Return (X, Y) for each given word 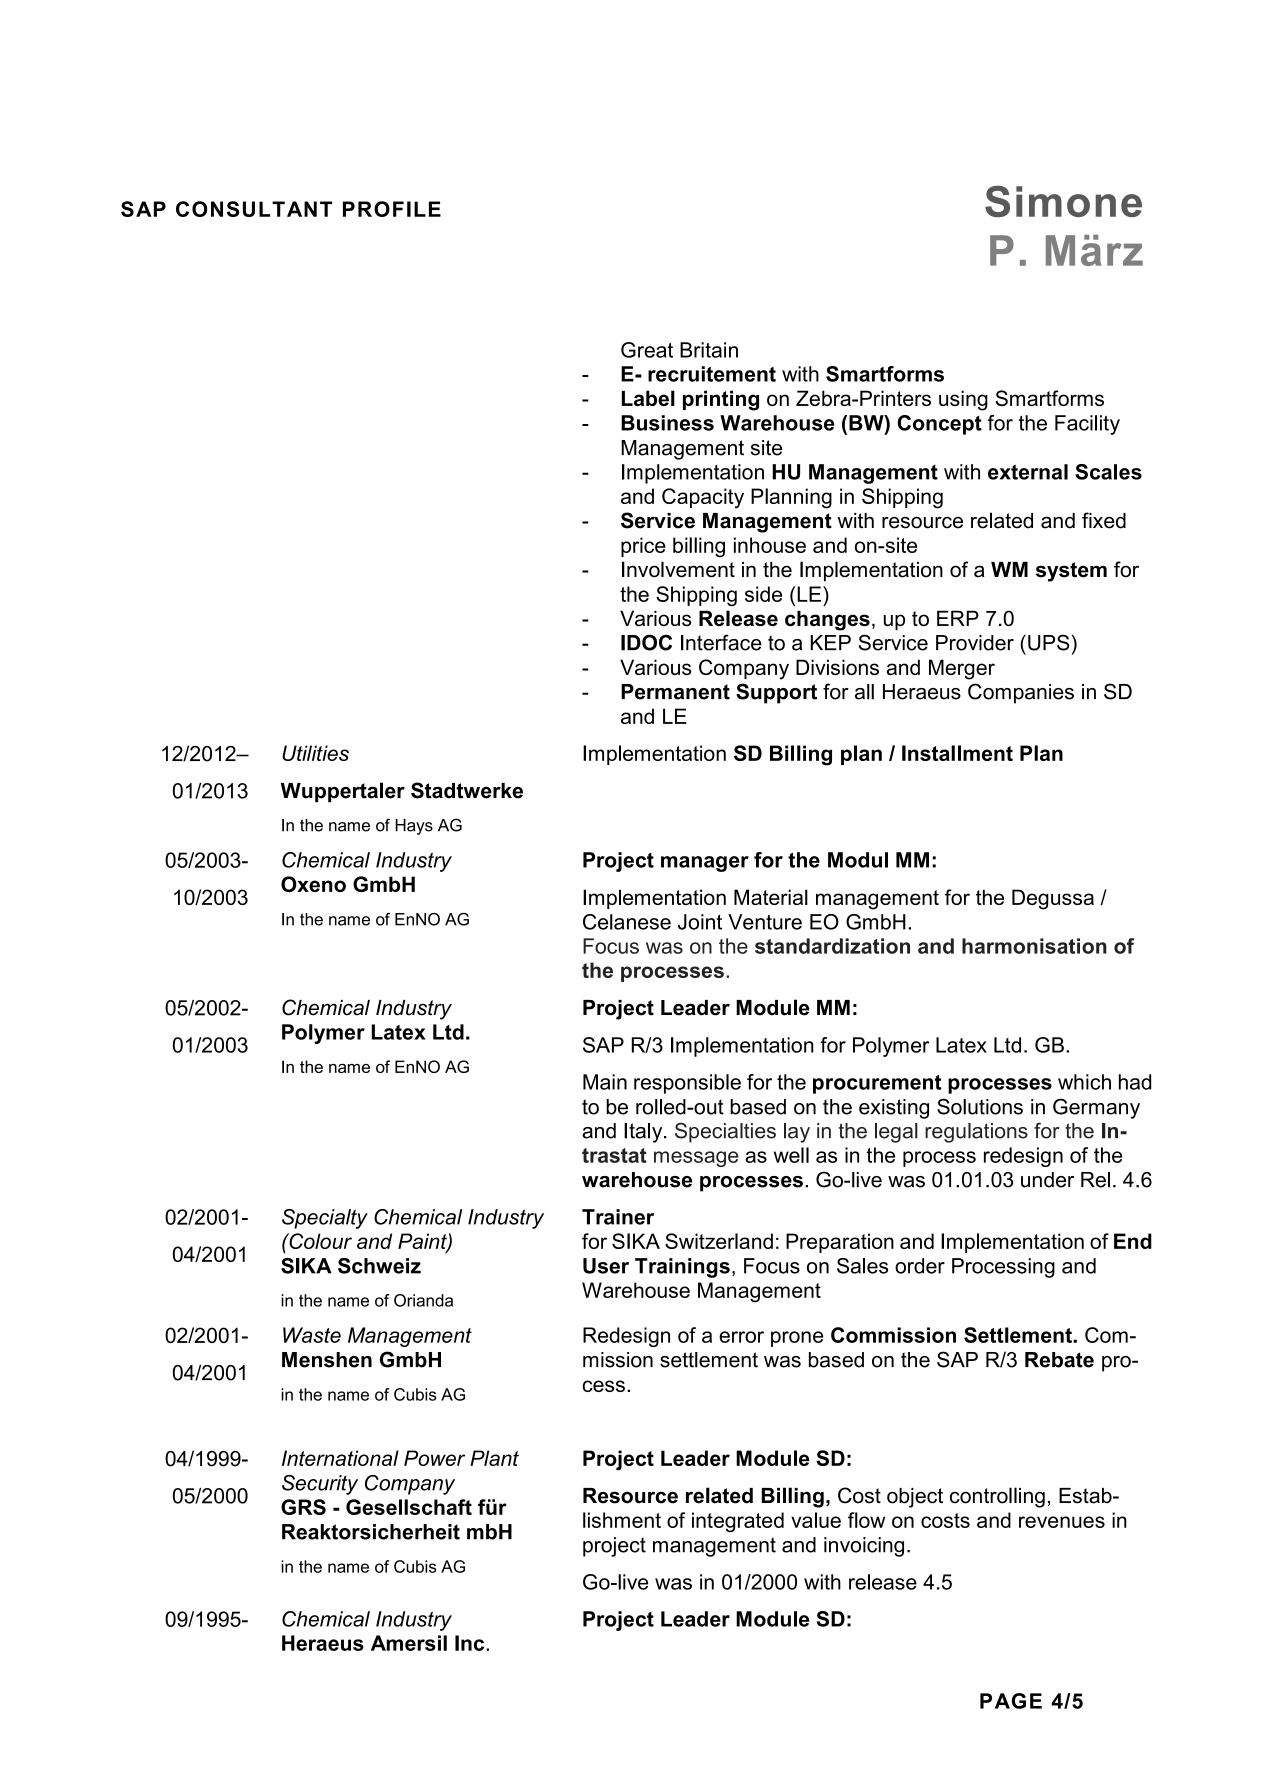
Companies (1021, 693)
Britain (709, 350)
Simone (1063, 201)
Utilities (315, 753)
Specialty (325, 1219)
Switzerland (719, 1241)
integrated (738, 1522)
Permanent (675, 692)
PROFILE (392, 209)
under (1047, 1180)
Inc (471, 1643)
